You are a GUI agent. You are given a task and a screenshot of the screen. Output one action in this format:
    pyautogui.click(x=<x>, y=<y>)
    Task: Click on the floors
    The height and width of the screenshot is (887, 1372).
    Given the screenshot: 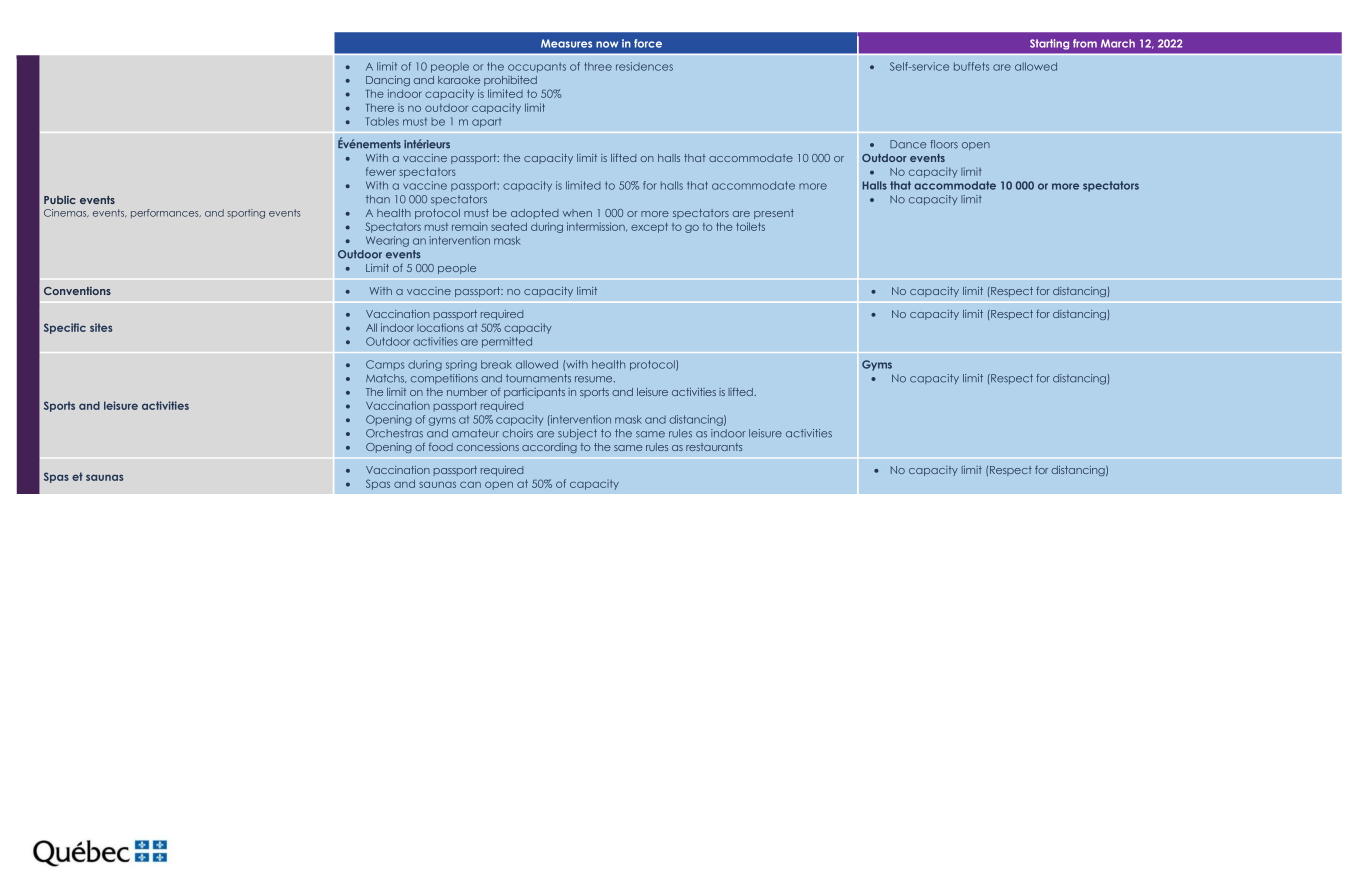 What is the action you would take?
    pyautogui.click(x=944, y=144)
